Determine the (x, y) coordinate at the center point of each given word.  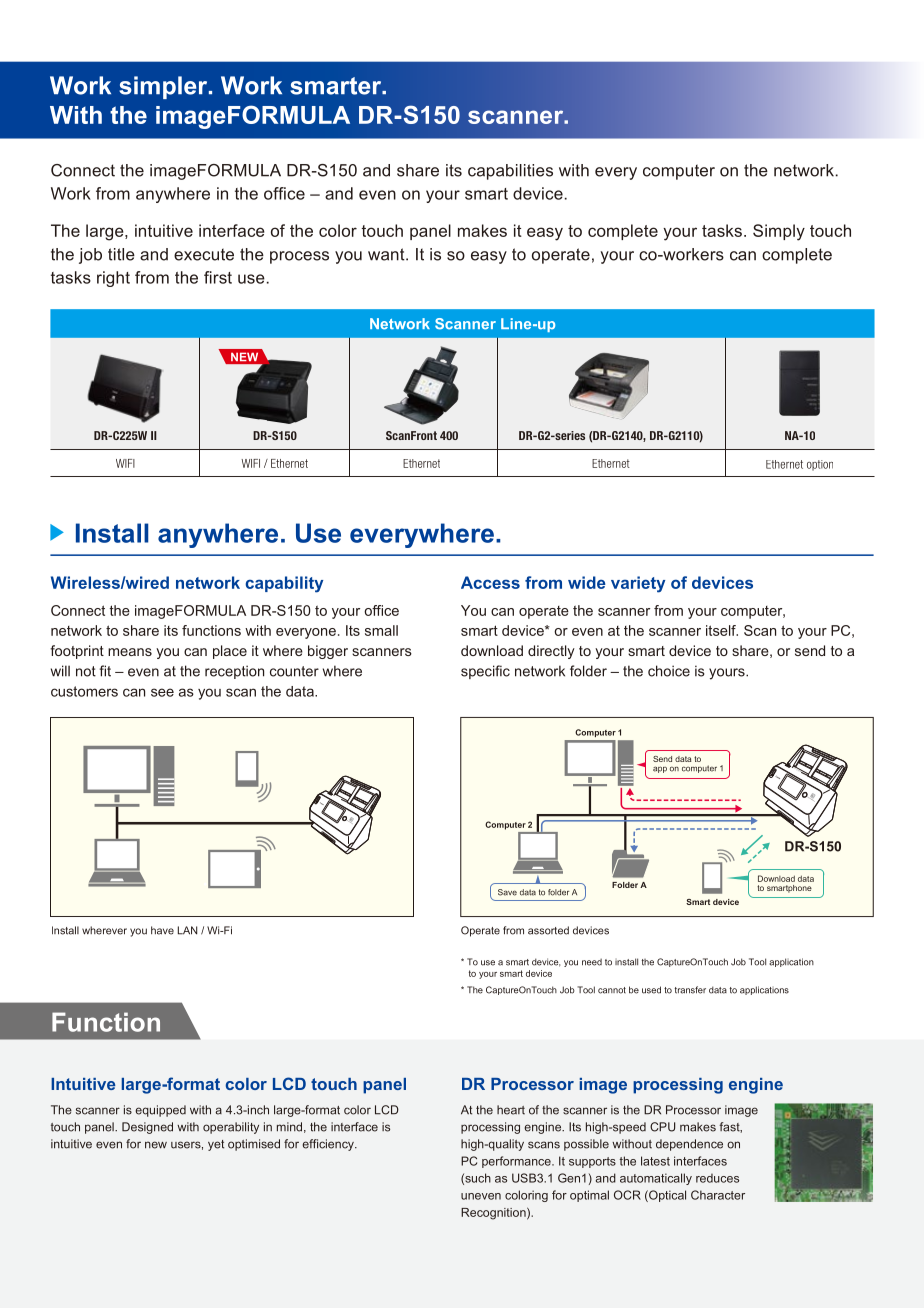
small (381, 630)
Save (507, 892)
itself (722, 630)
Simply (779, 232)
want (387, 254)
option (820, 465)
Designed (147, 1128)
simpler (164, 87)
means (130, 652)
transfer (690, 990)
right (113, 279)
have (162, 930)
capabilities (510, 172)
